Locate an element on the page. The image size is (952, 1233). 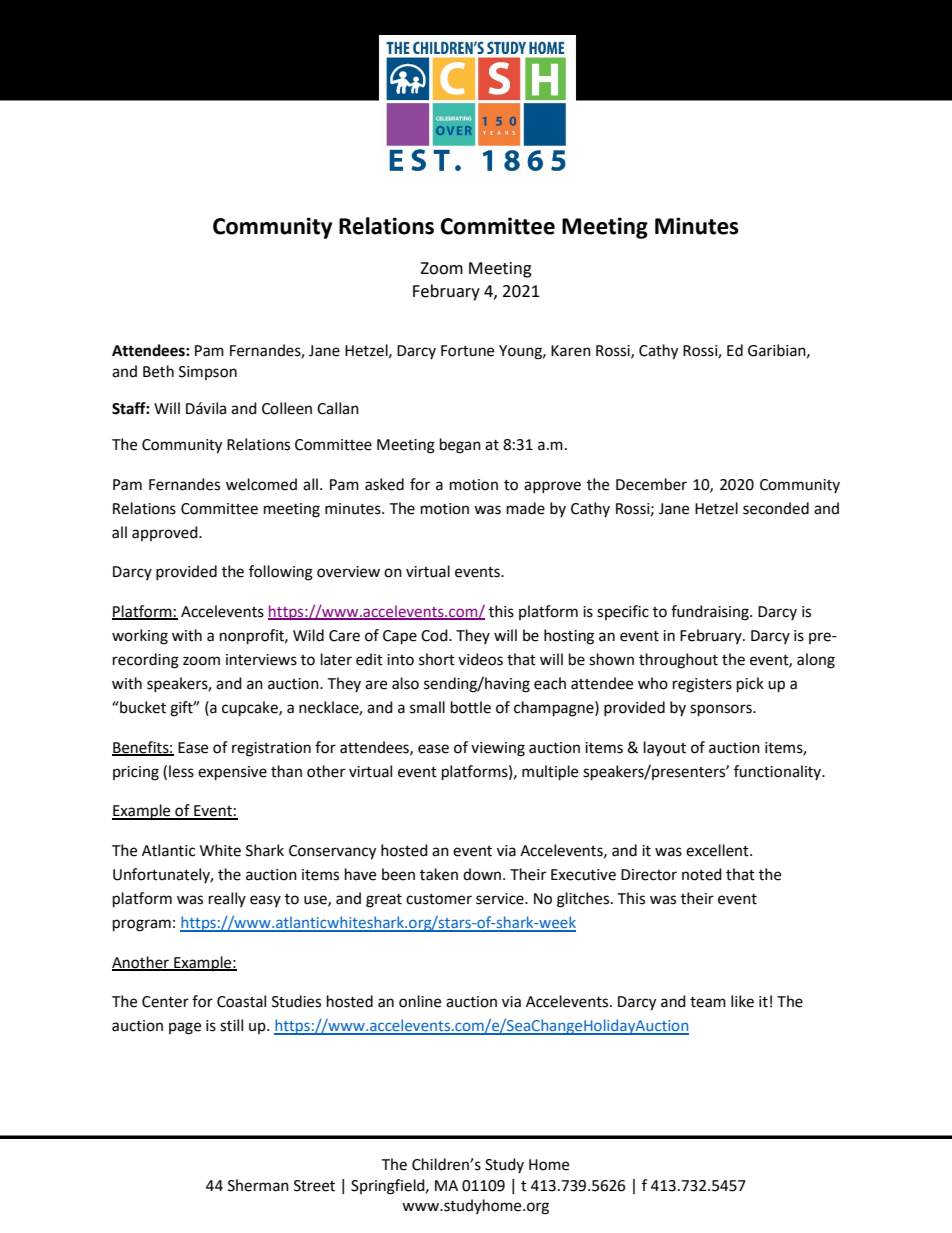
viewing is located at coordinates (498, 749).
